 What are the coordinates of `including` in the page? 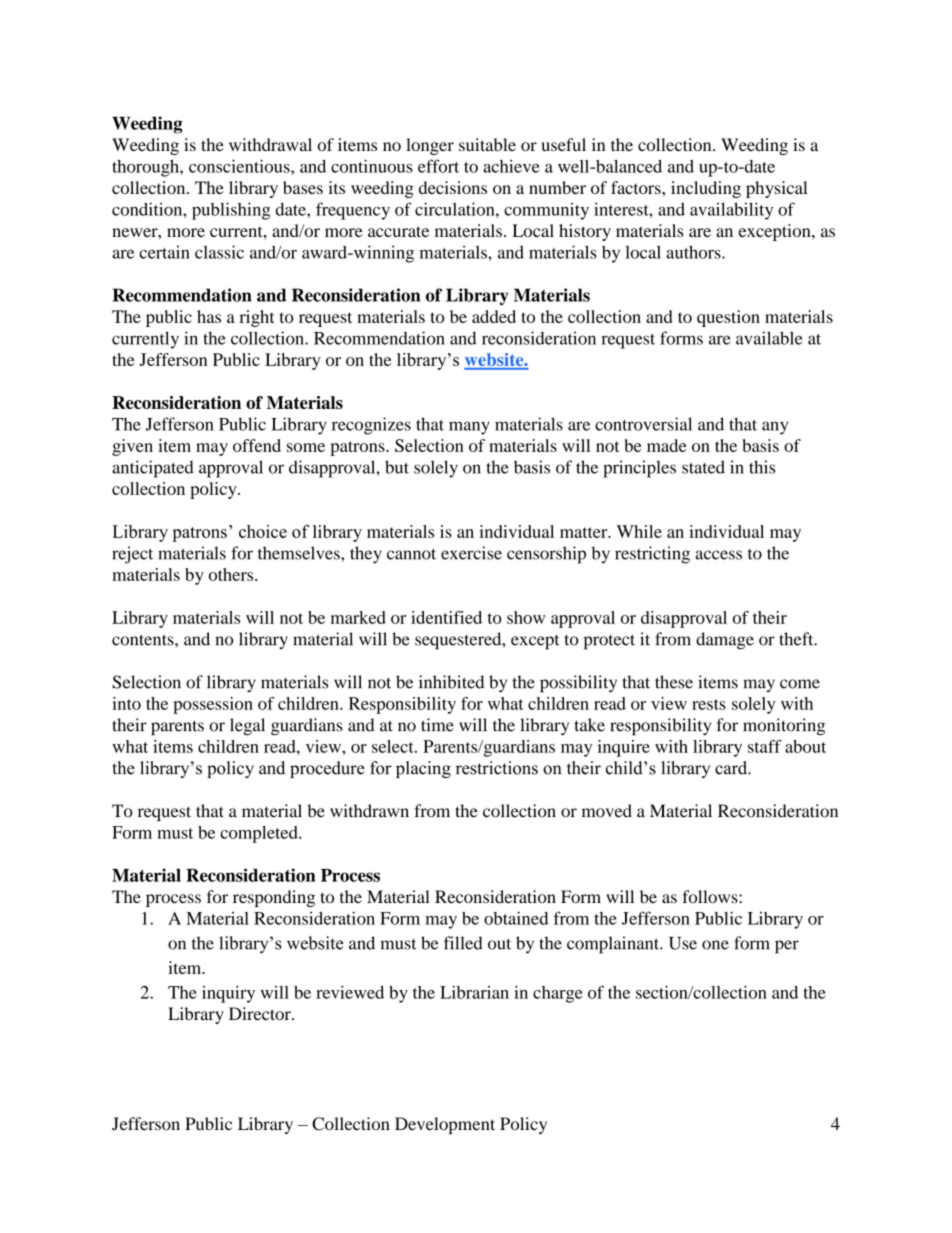 It's located at (706, 189).
